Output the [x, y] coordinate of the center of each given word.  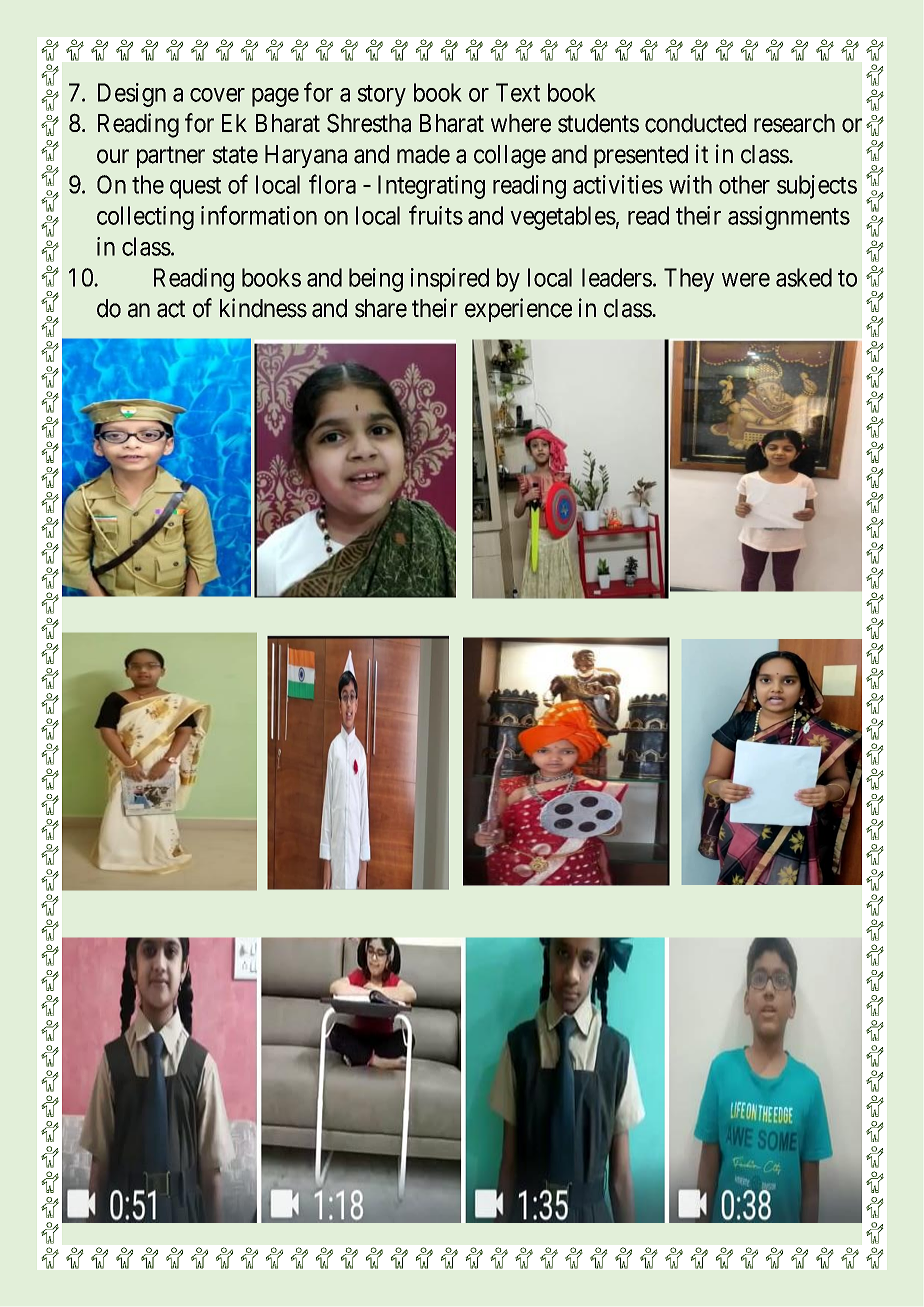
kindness [263, 308]
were [746, 280]
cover [217, 95]
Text [518, 92]
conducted [695, 123]
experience [518, 310]
